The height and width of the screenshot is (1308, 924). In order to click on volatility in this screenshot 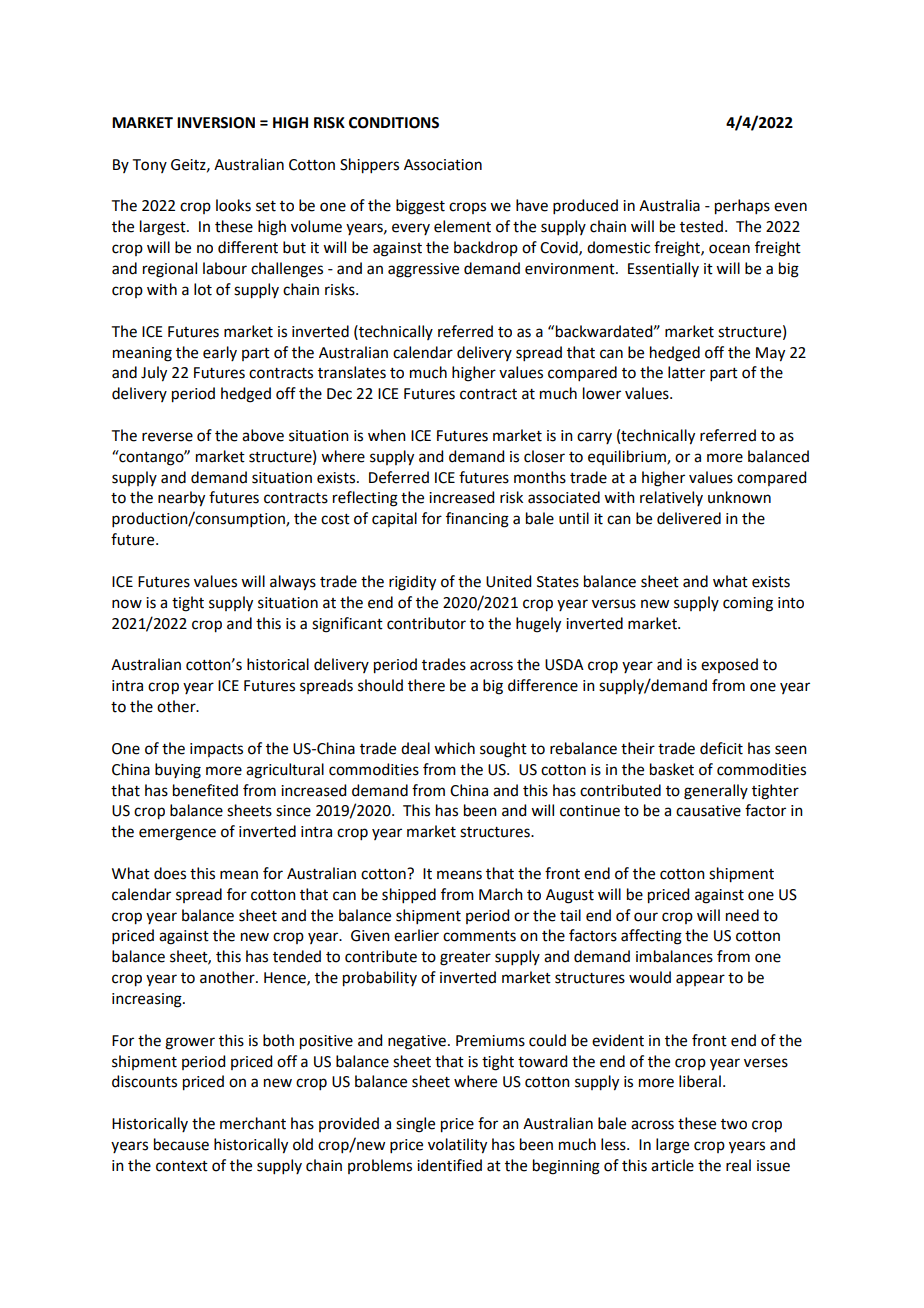, I will do `click(457, 1146)`.
